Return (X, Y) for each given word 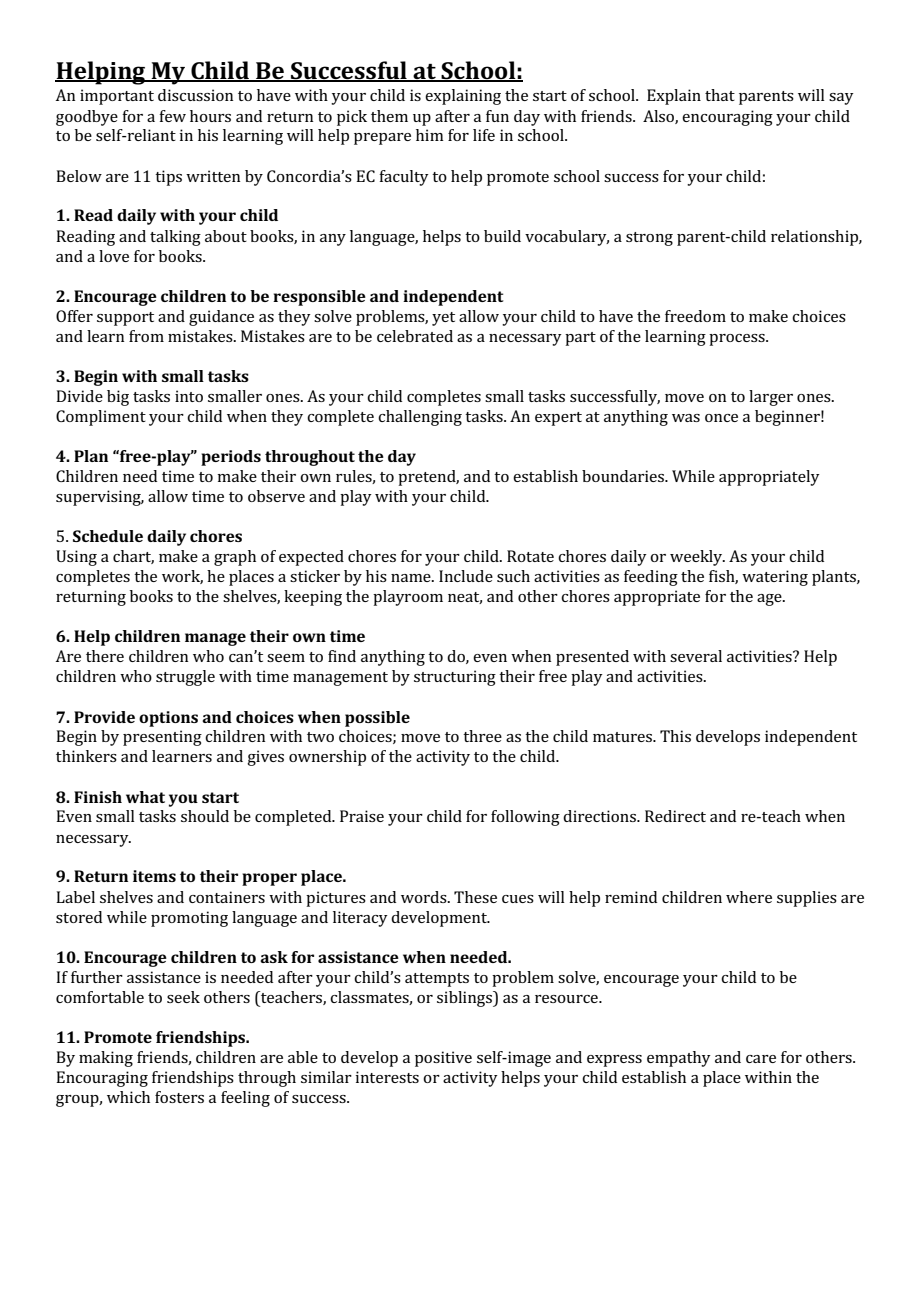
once (721, 418)
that (720, 95)
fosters (179, 1097)
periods (231, 458)
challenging (420, 418)
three (482, 736)
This (675, 736)
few (172, 116)
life (484, 135)
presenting (162, 738)
